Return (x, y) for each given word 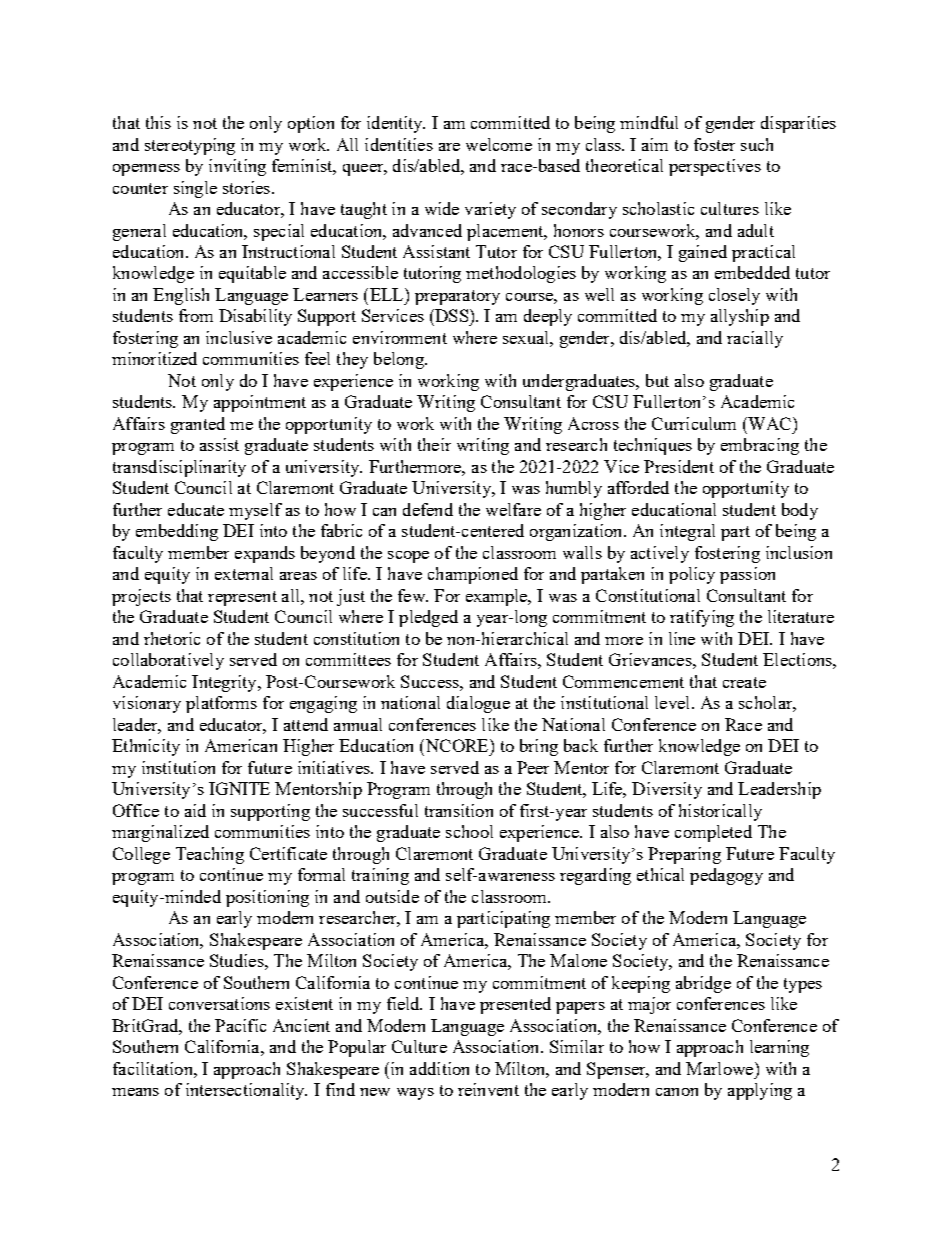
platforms (221, 704)
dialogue (478, 704)
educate (196, 509)
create (744, 682)
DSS (452, 315)
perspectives (715, 167)
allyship (740, 317)
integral (687, 532)
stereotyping (190, 146)
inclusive (239, 337)
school (469, 831)
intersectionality (246, 1091)
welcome (499, 144)
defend (428, 509)
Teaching (210, 855)
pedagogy (726, 876)
